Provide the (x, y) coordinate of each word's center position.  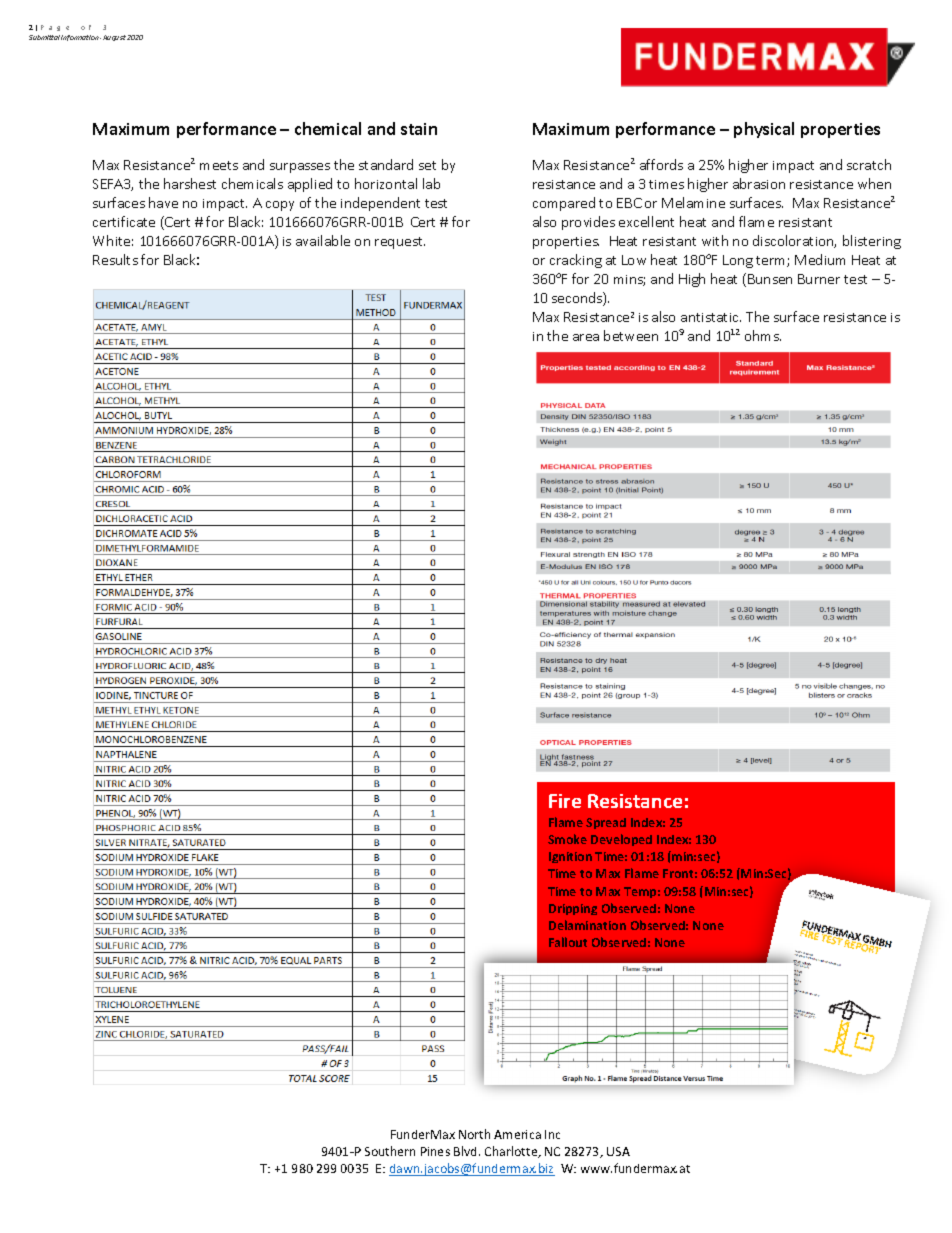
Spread (606, 823)
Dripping (573, 909)
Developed (621, 840)
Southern (390, 1151)
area (586, 337)
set (427, 165)
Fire (565, 801)
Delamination (587, 925)
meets (219, 165)
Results (115, 259)
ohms (763, 335)
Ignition (570, 857)
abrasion (759, 183)
